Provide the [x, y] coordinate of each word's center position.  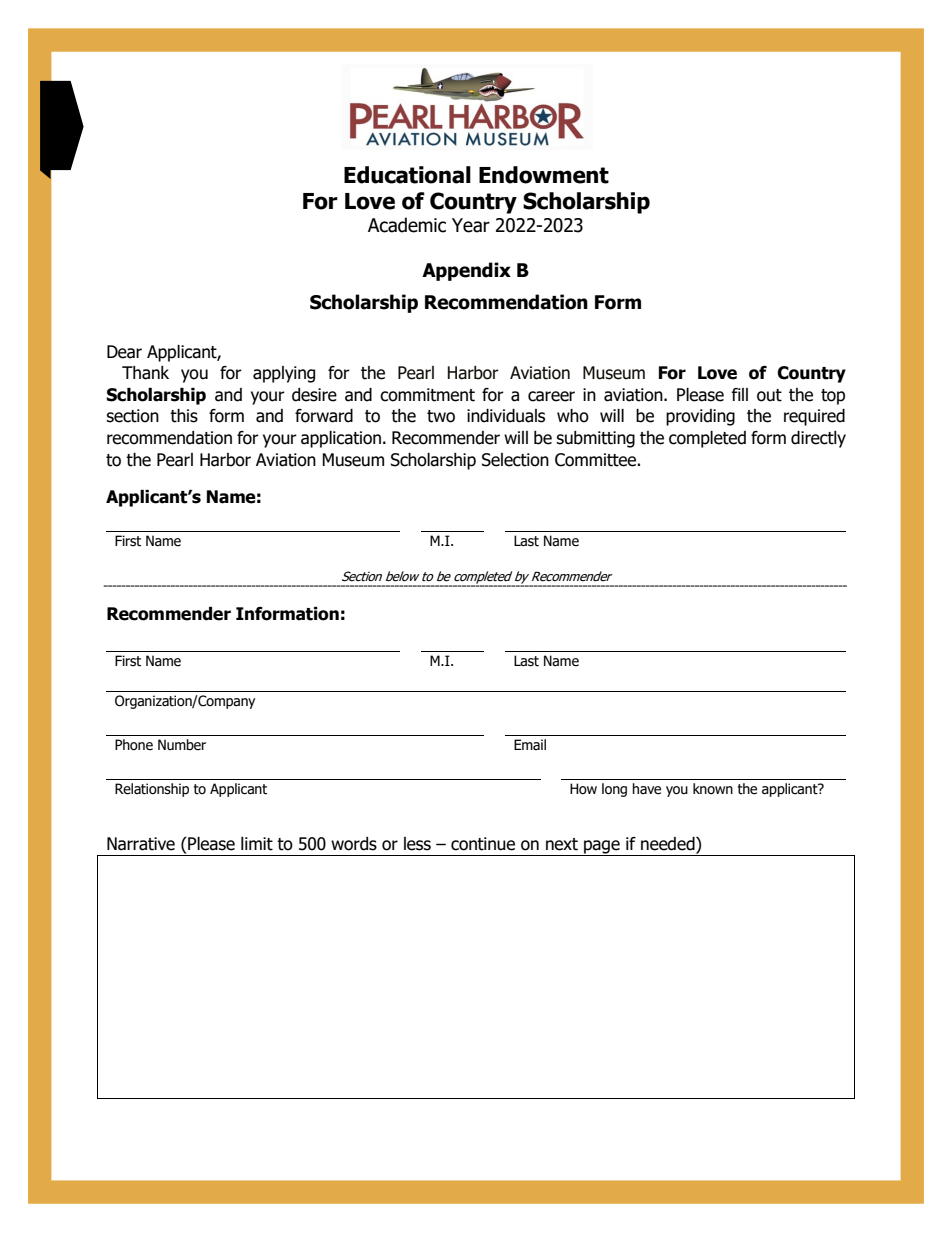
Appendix [466, 271]
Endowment [544, 175]
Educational [407, 175]
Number [182, 745]
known [713, 789]
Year [471, 225]
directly [818, 439]
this [184, 416]
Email [530, 744]
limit [257, 844]
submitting [595, 439]
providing [700, 417]
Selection [515, 460]
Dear [124, 352]
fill [740, 394]
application [341, 439]
